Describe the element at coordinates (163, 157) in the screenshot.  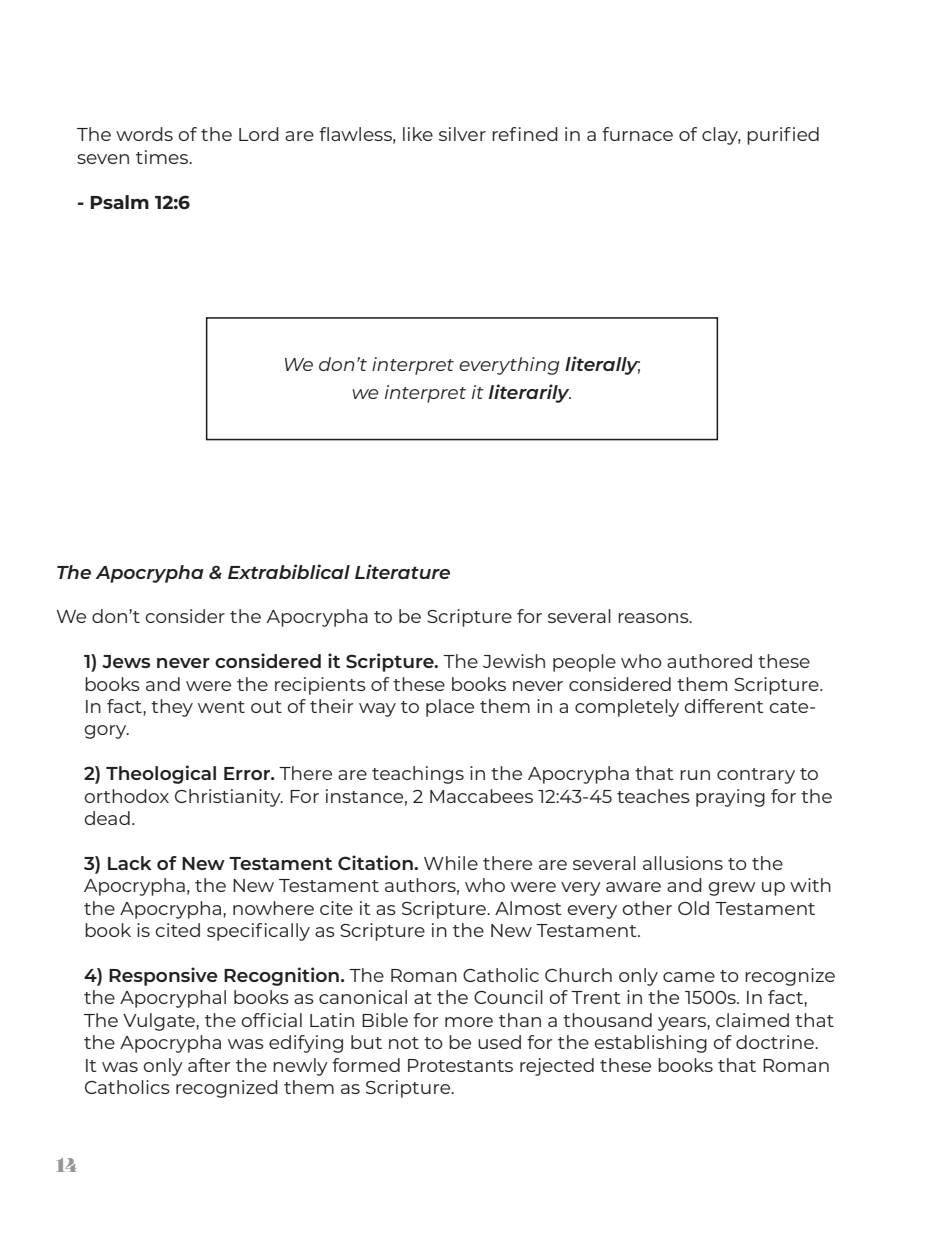
I see `times` at that location.
